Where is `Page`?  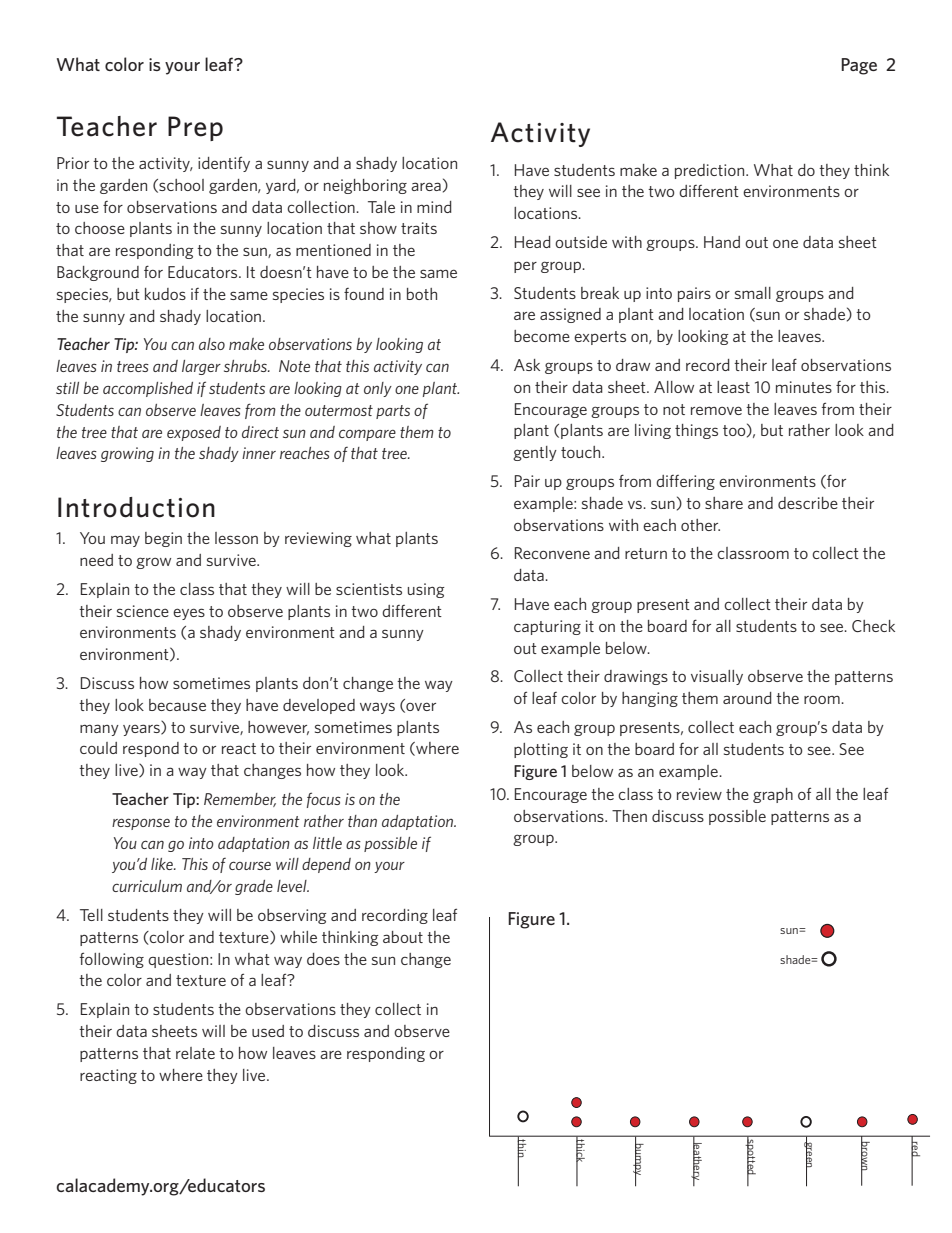 Page is located at coordinates (859, 66).
